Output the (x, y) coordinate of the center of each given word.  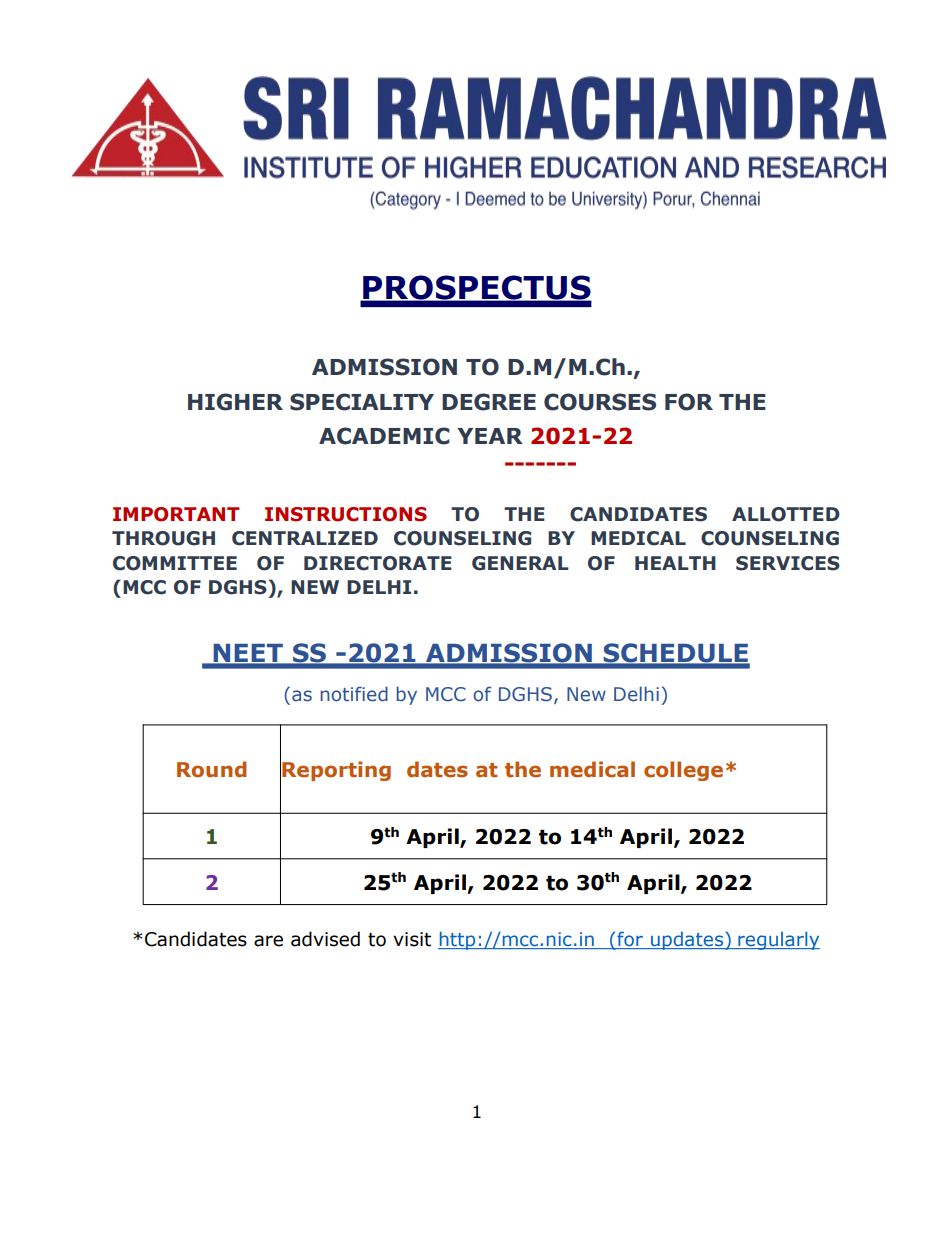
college (683, 771)
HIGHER (235, 402)
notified (354, 694)
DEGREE (489, 402)
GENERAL (520, 563)
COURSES (600, 402)
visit (412, 939)
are (268, 941)
